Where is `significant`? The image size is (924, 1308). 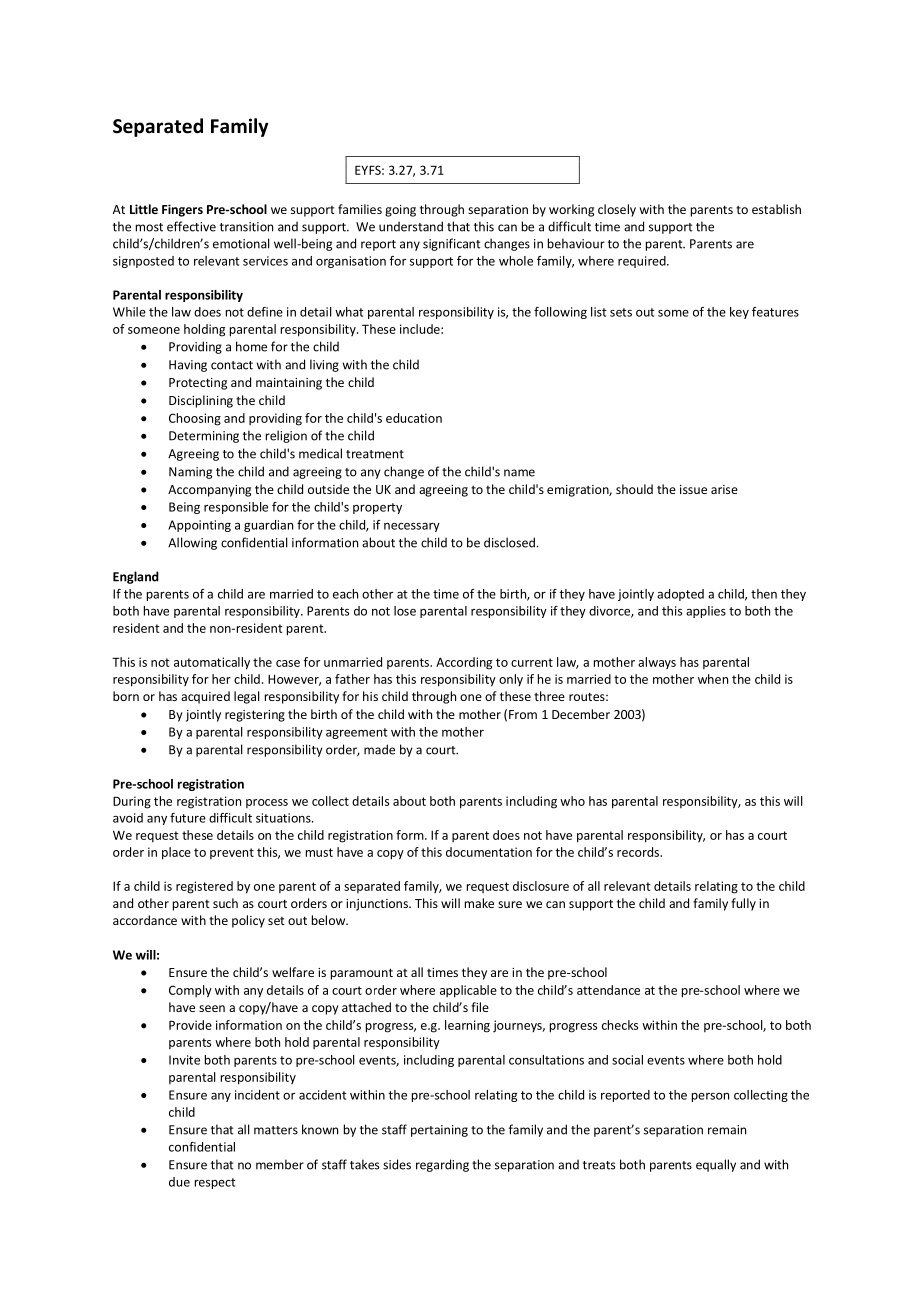 significant is located at coordinates (452, 244).
